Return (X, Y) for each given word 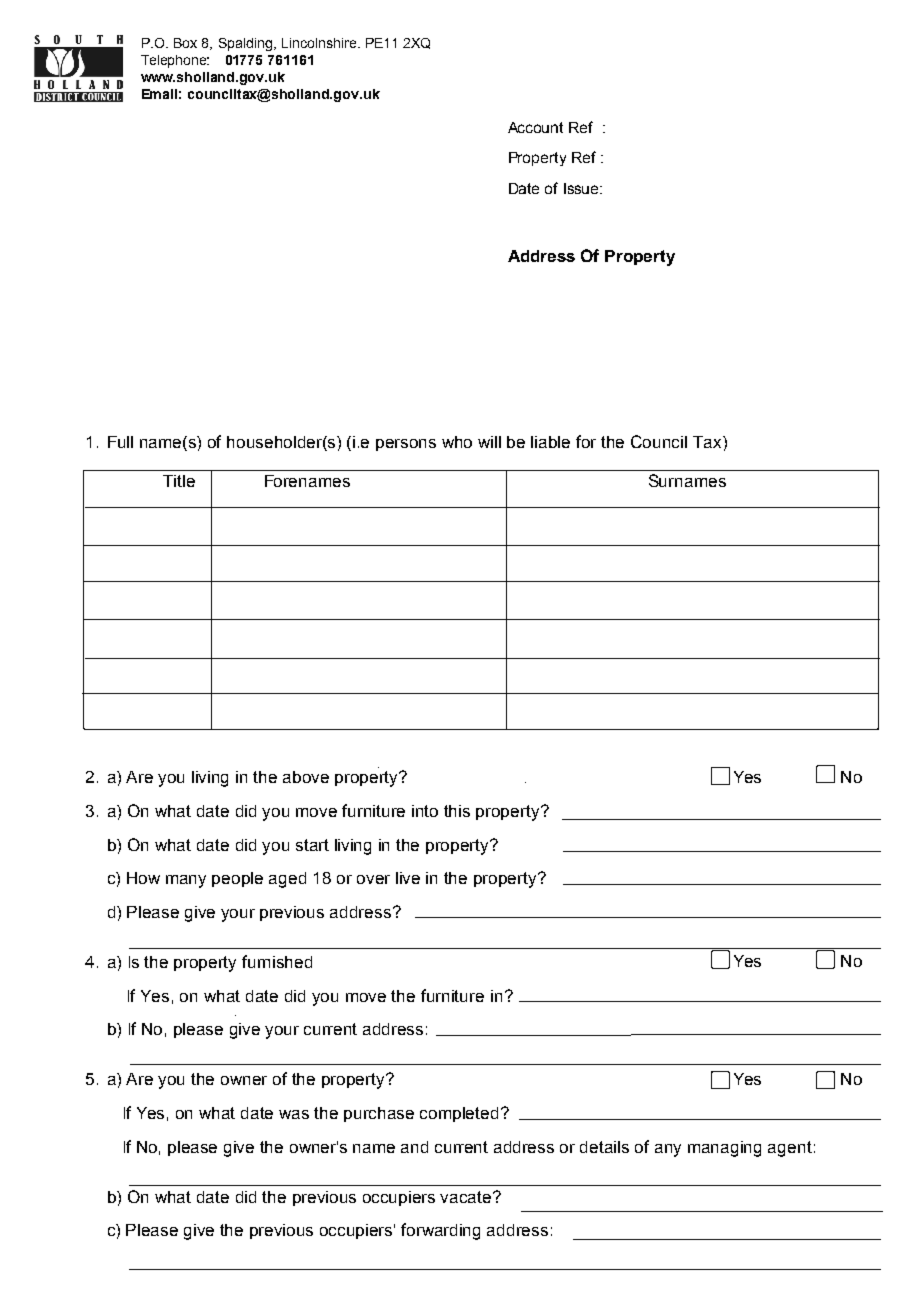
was (294, 1114)
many (186, 881)
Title (179, 481)
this (457, 811)
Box (185, 43)
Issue (582, 188)
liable (550, 442)
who (457, 442)
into (425, 811)
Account (535, 127)
